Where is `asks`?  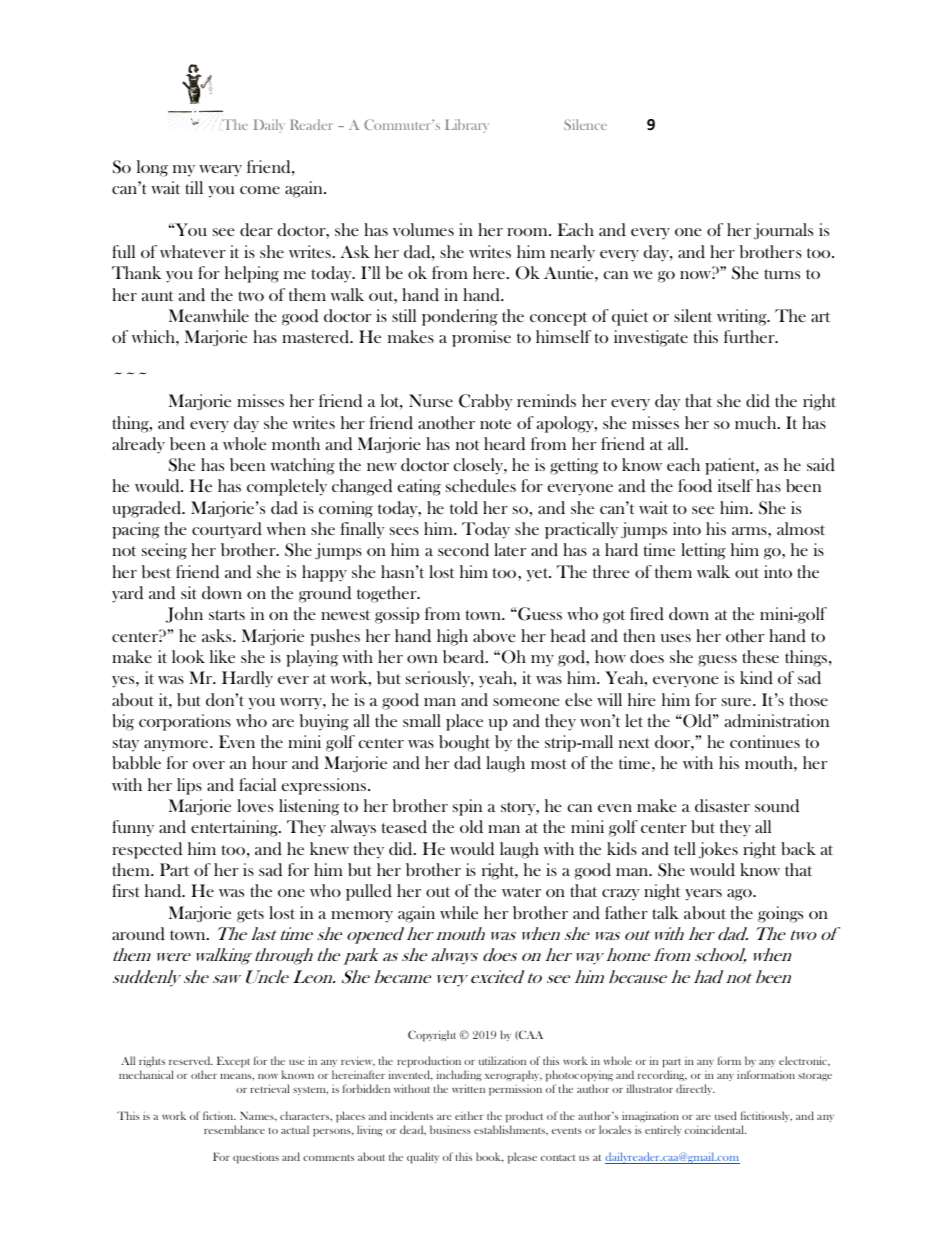
asks is located at coordinates (218, 635).
